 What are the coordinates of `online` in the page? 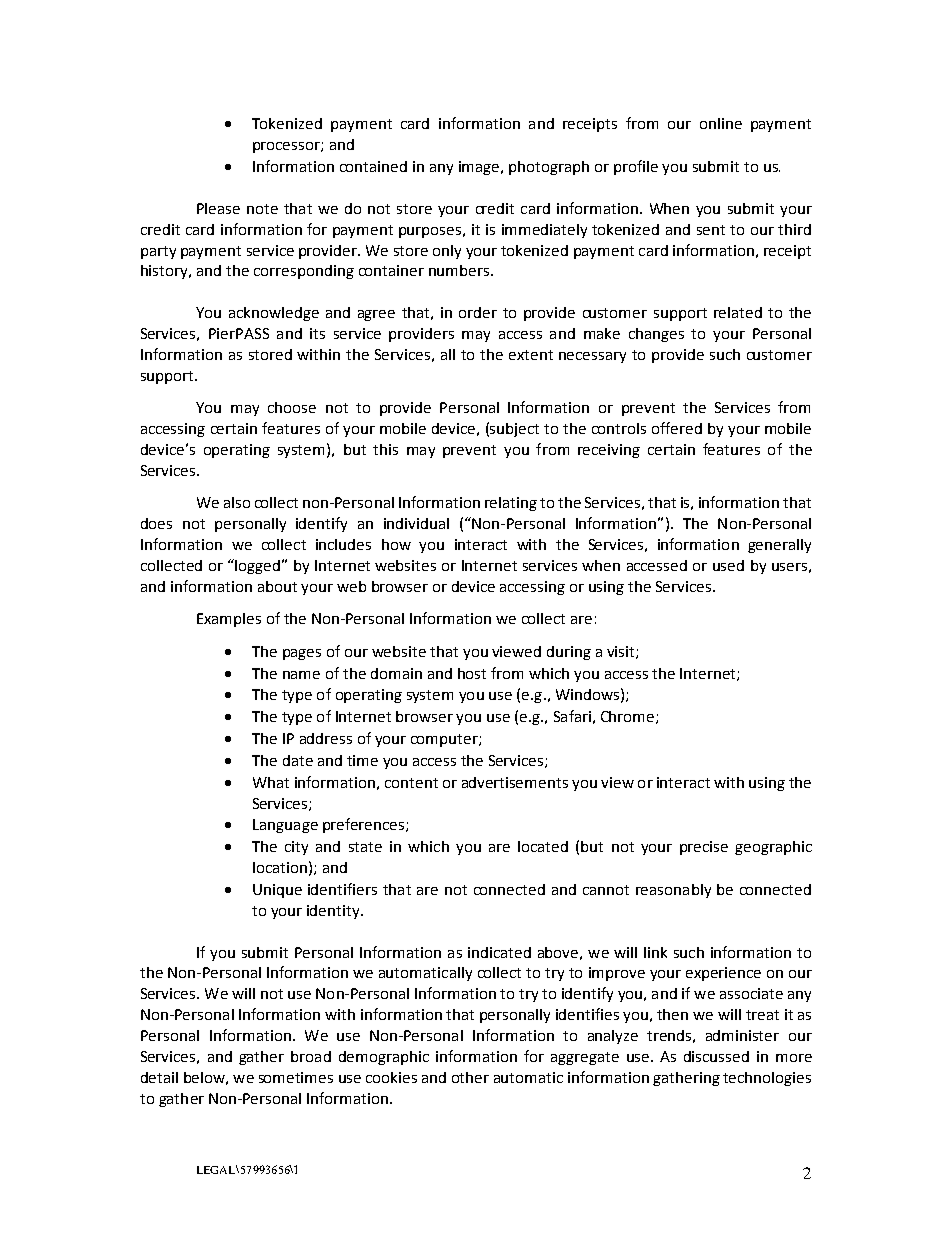 It's located at (721, 123).
